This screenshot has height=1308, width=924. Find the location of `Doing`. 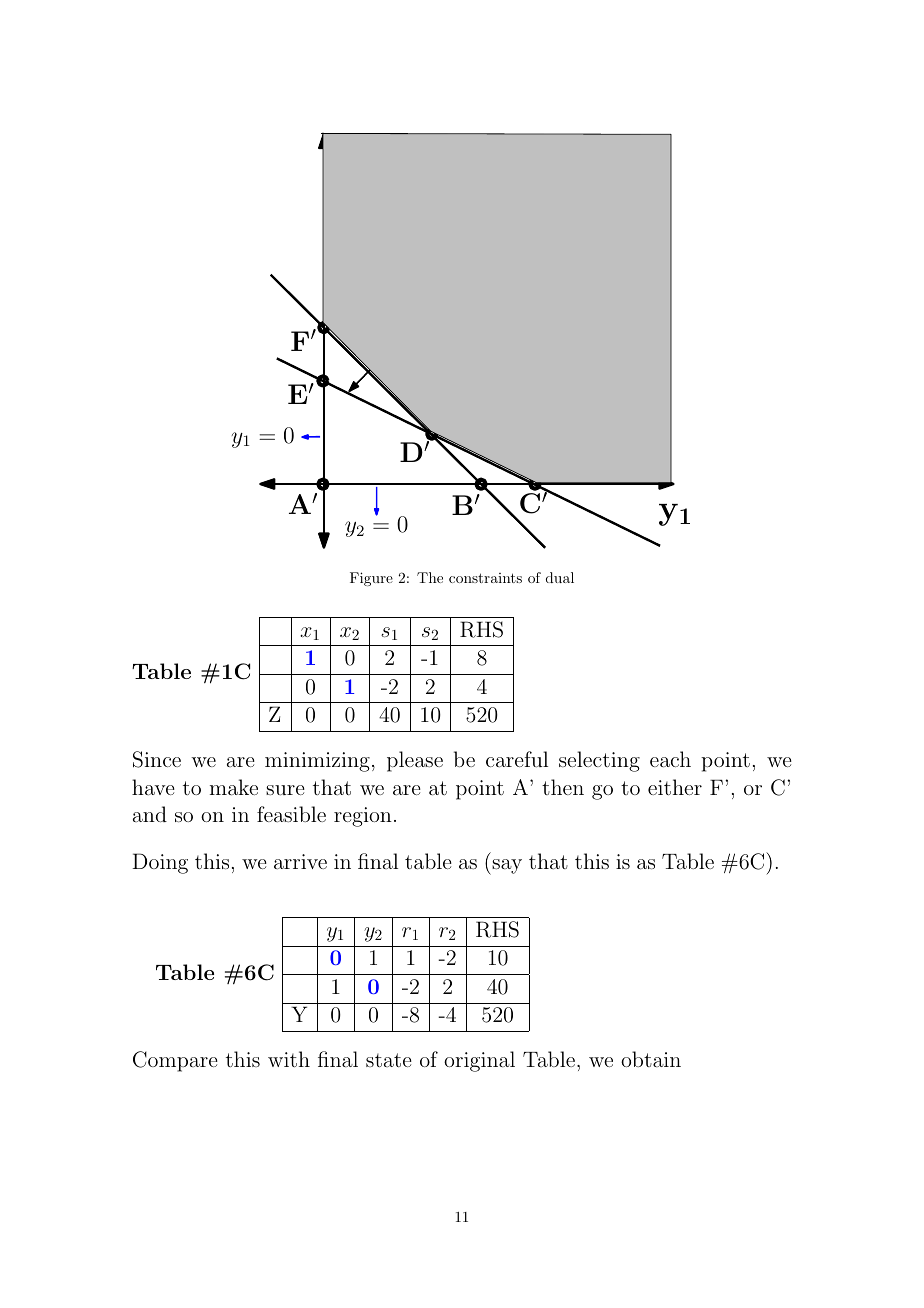

Doing is located at coordinates (160, 863).
